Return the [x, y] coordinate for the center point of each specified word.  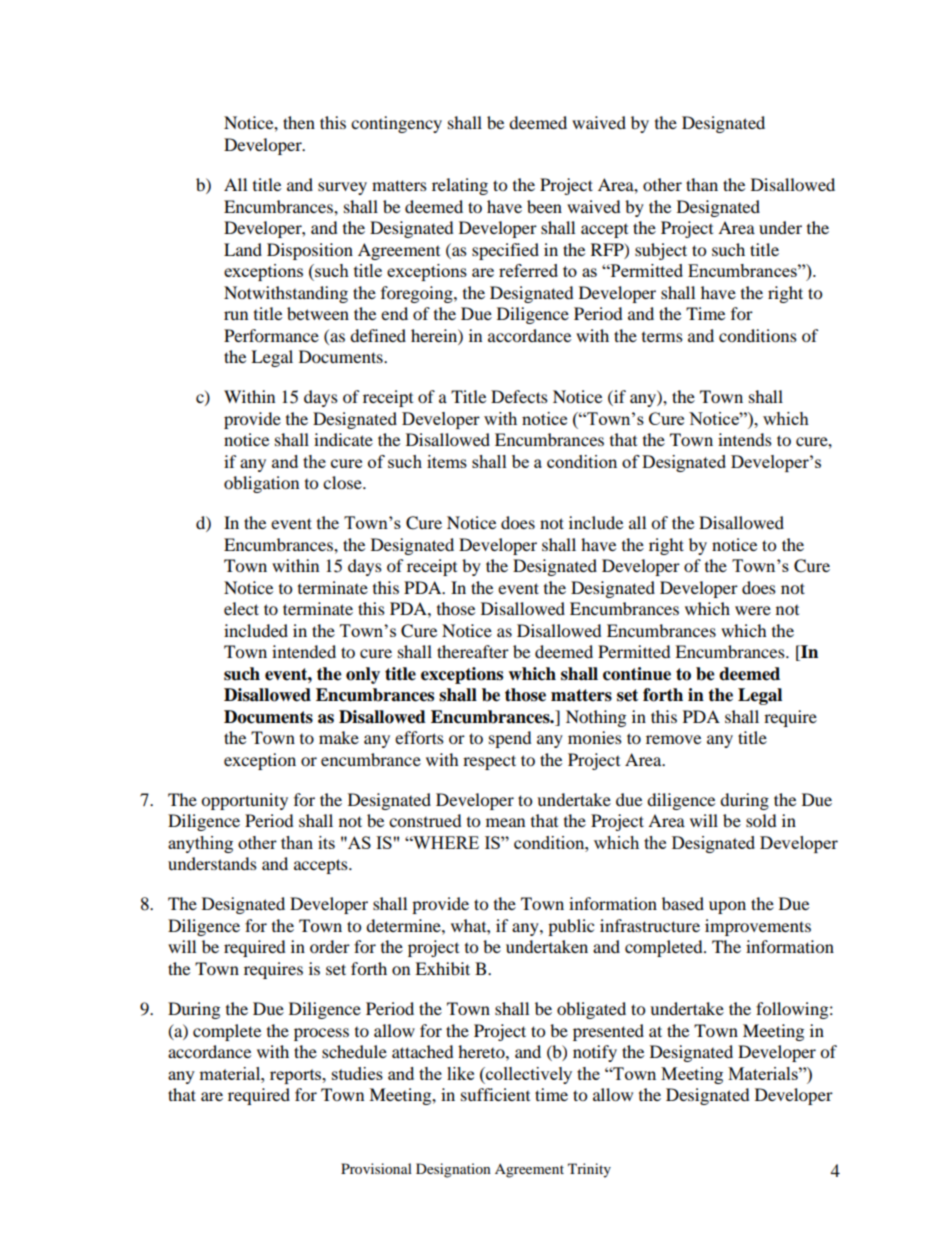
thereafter [473, 651]
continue [637, 674]
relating [460, 186]
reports [297, 1076]
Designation [453, 1170]
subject [661, 251]
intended [304, 651]
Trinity [589, 1170]
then [299, 122]
